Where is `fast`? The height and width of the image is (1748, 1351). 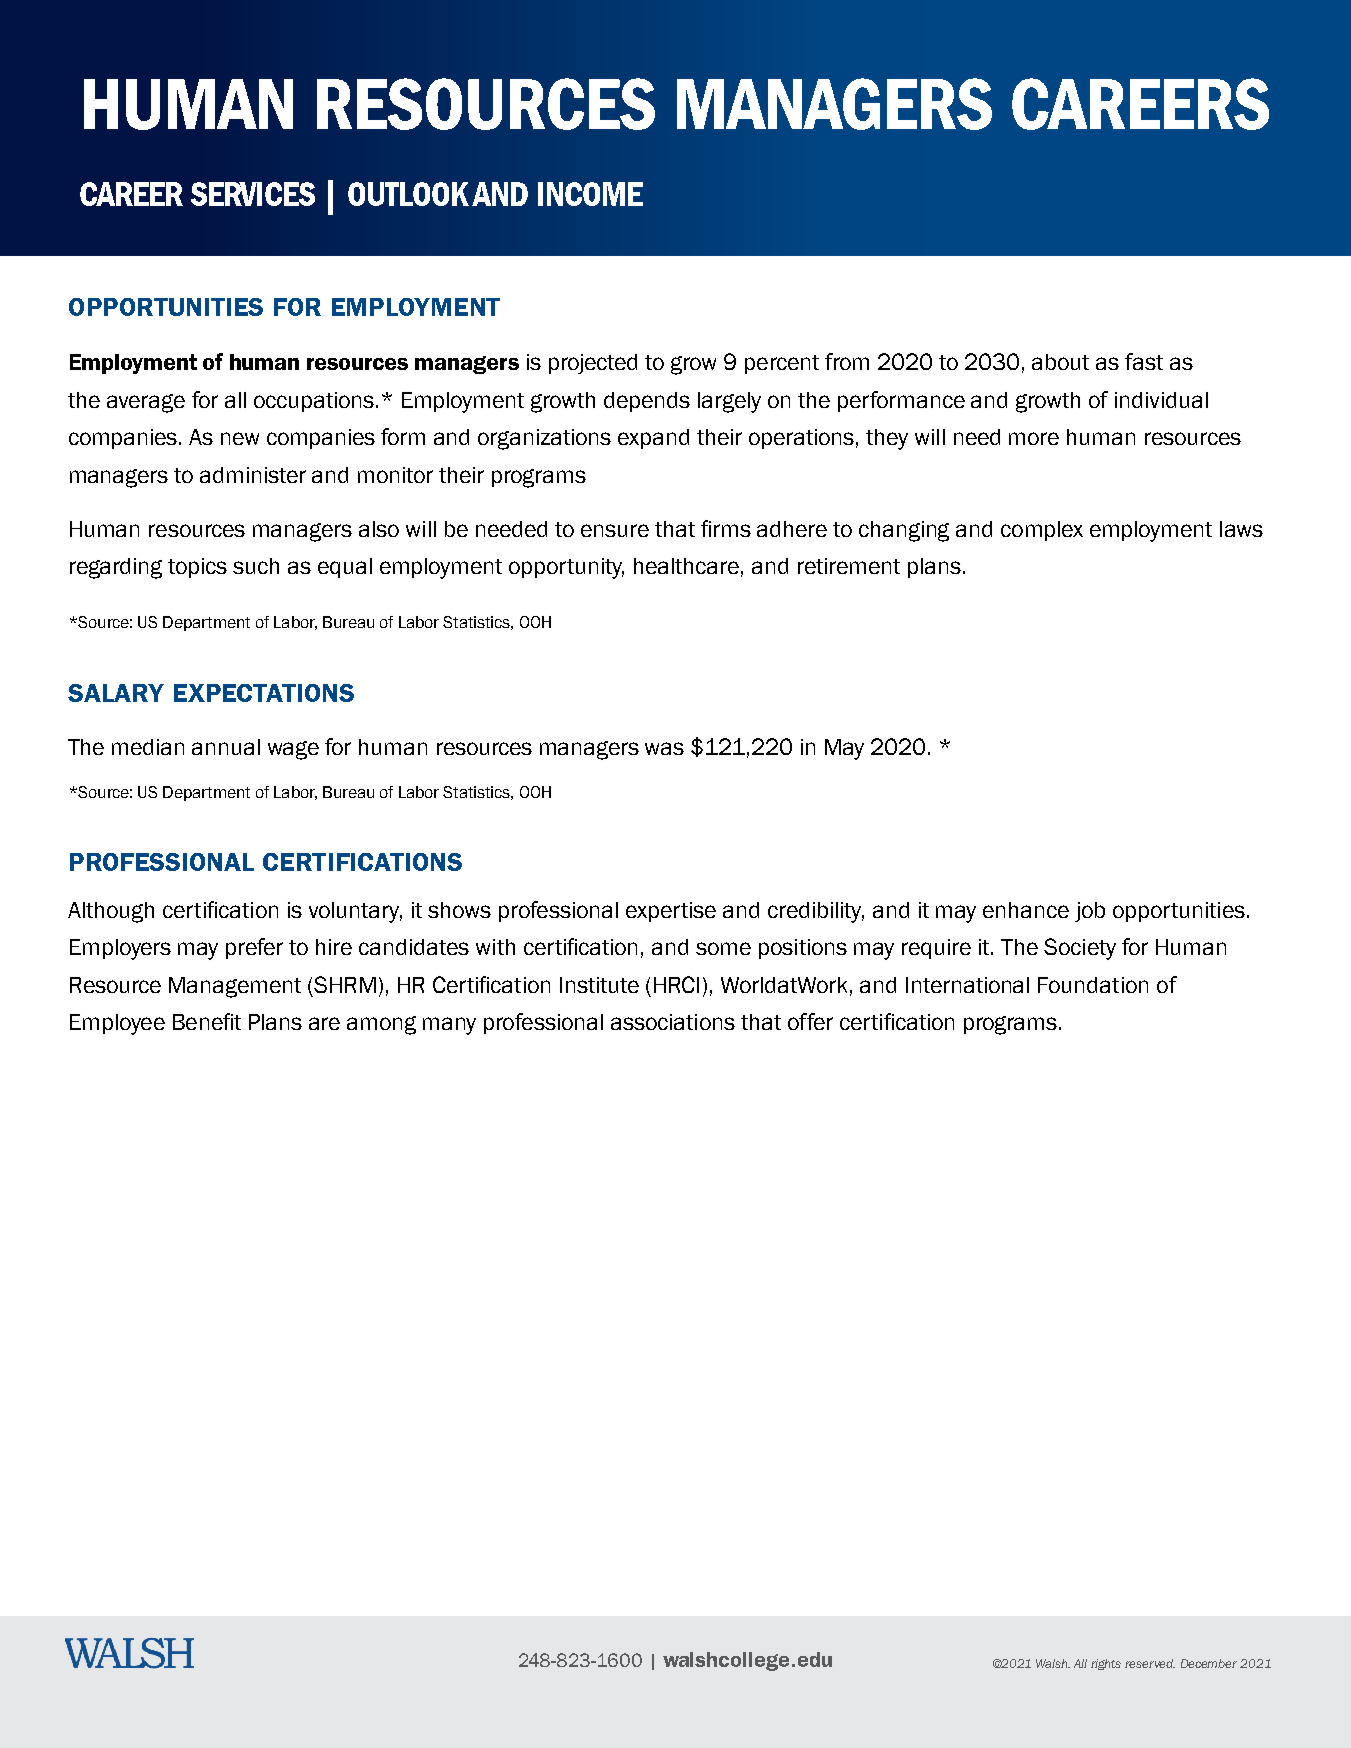
fast is located at coordinates (1144, 361).
